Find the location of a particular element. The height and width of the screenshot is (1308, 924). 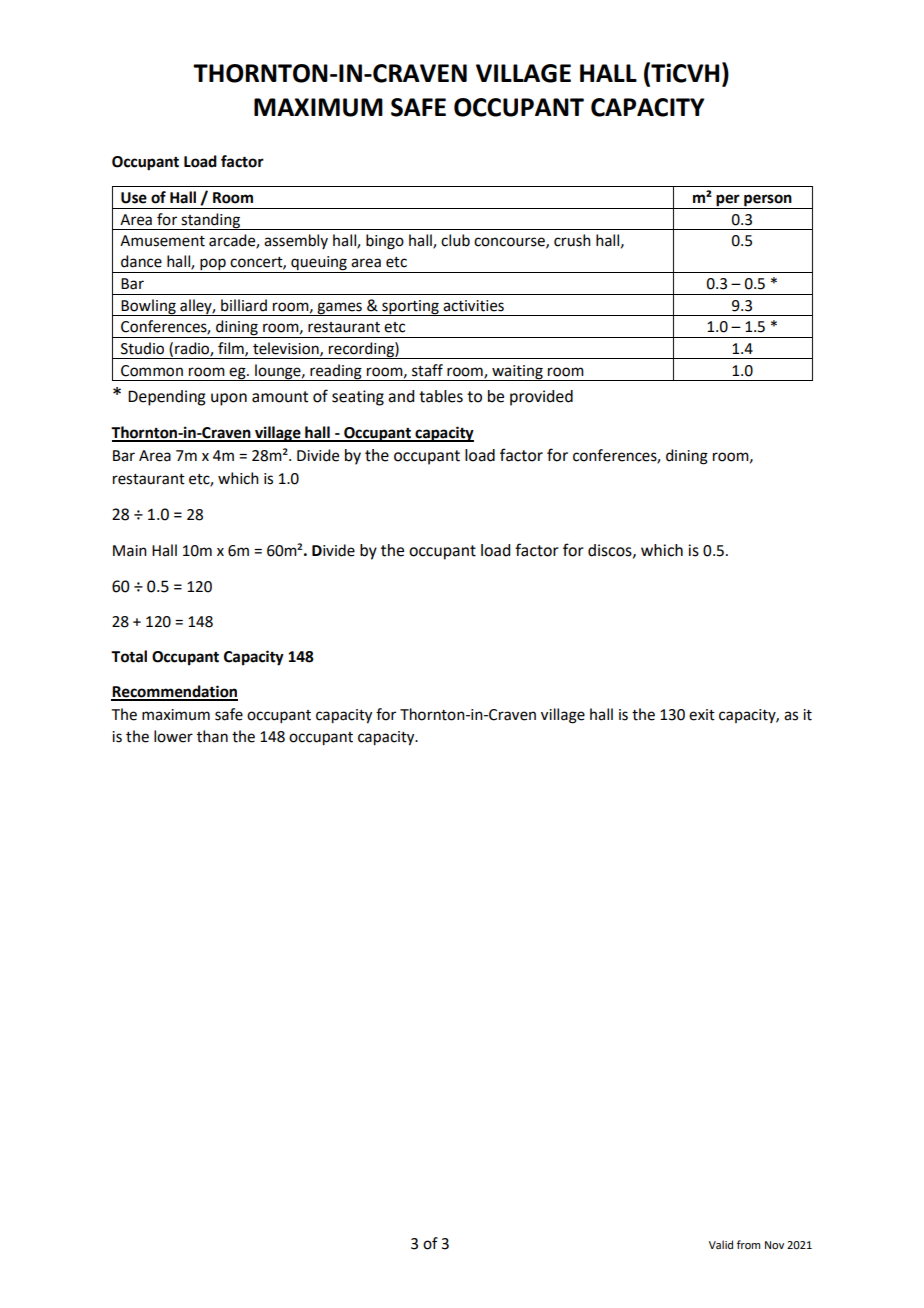

person is located at coordinates (768, 201).
